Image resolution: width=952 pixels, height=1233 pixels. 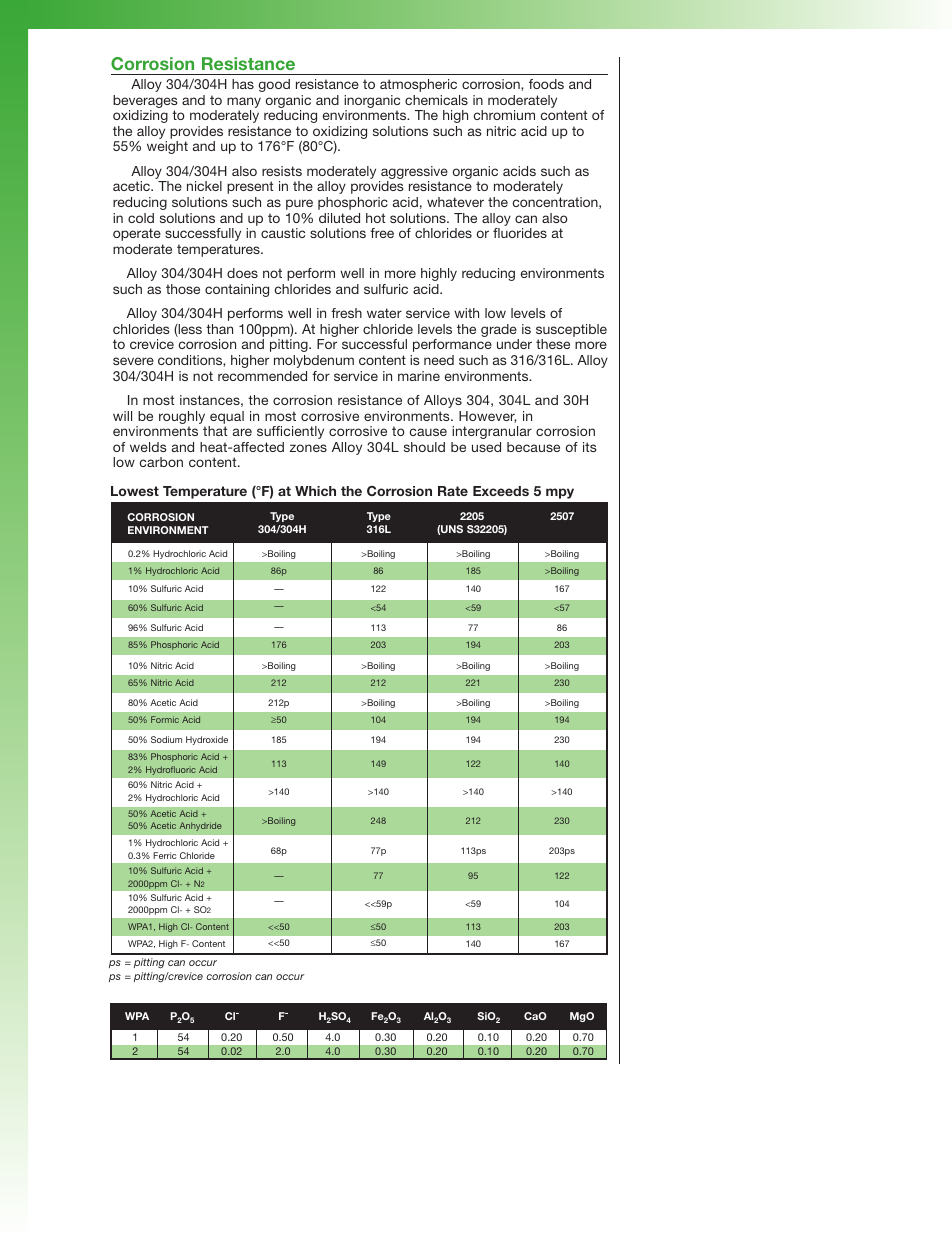 I want to click on Anhydride, so click(x=200, y=826).
